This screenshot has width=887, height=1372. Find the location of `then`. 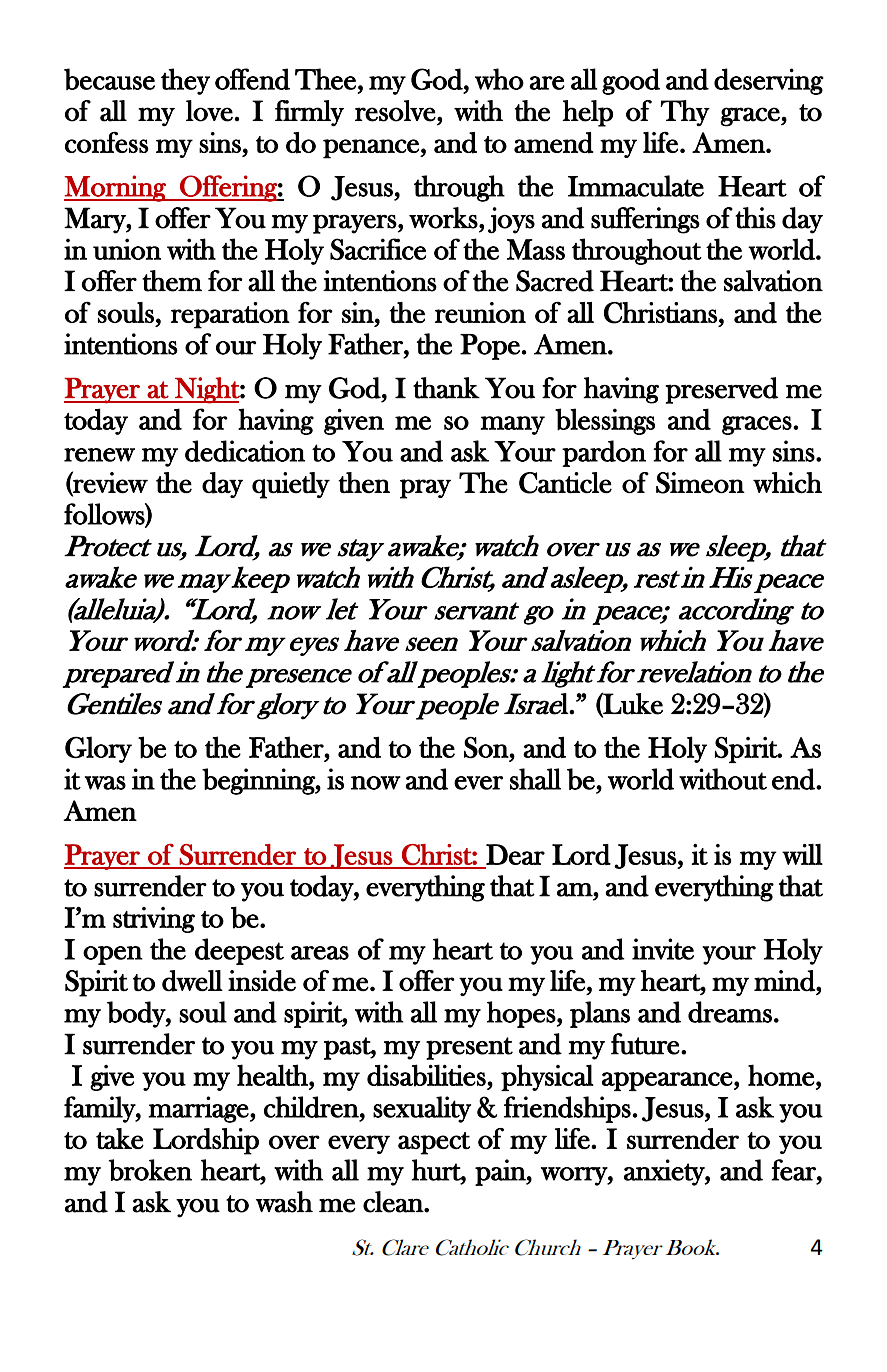

then is located at coordinates (364, 482).
